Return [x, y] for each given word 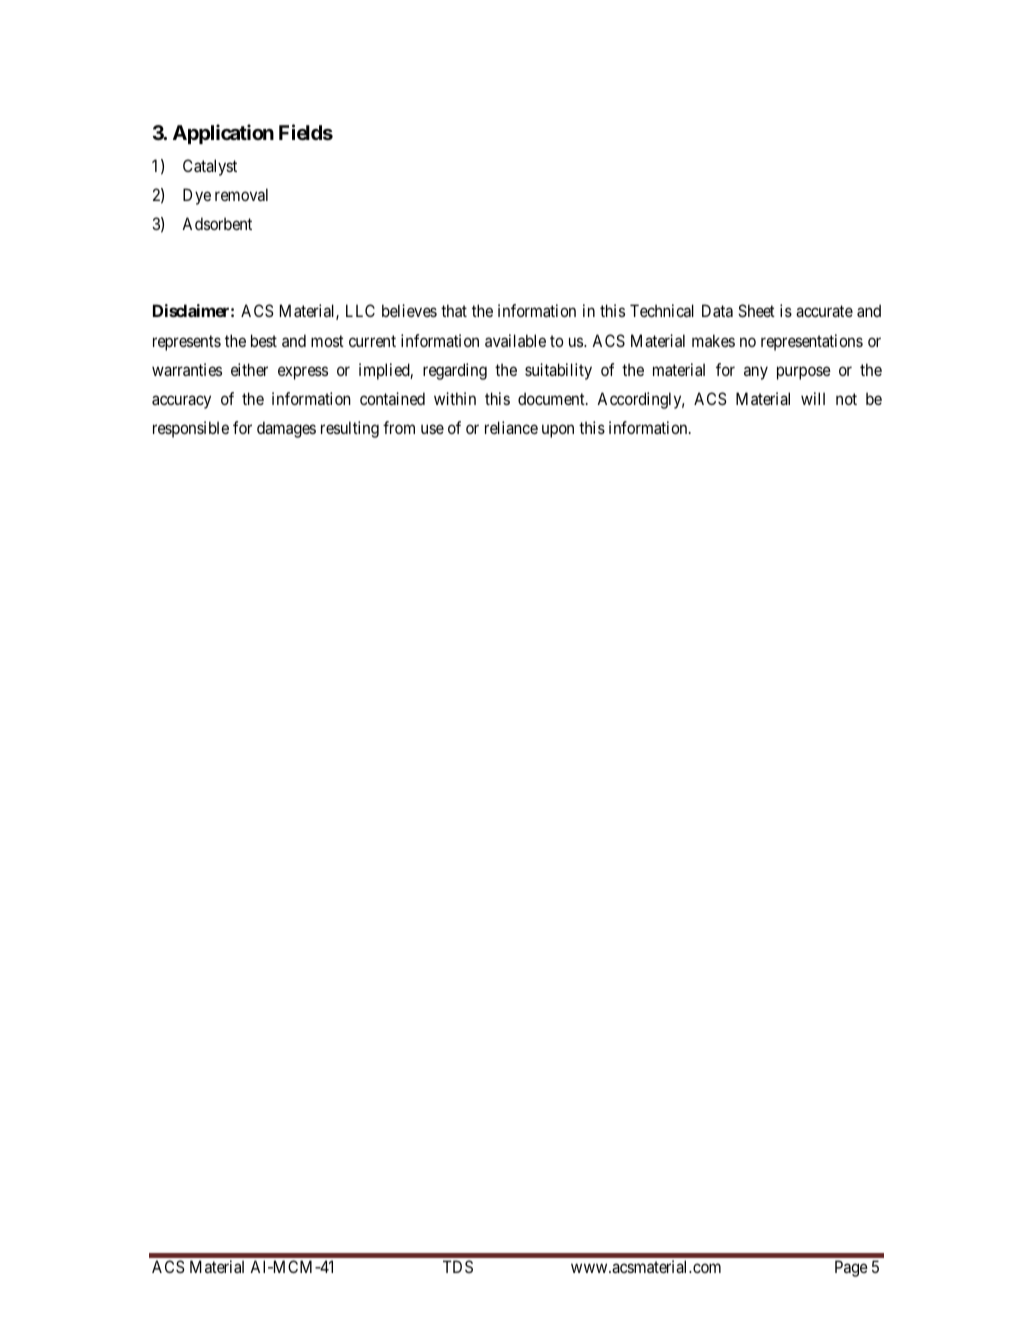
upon [558, 431]
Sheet [756, 310]
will [813, 398]
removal [241, 194]
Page [851, 1268]
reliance [511, 427]
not [846, 399]
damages [286, 429]
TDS [458, 1266]
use [432, 429]
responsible [191, 429]
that [454, 310]
